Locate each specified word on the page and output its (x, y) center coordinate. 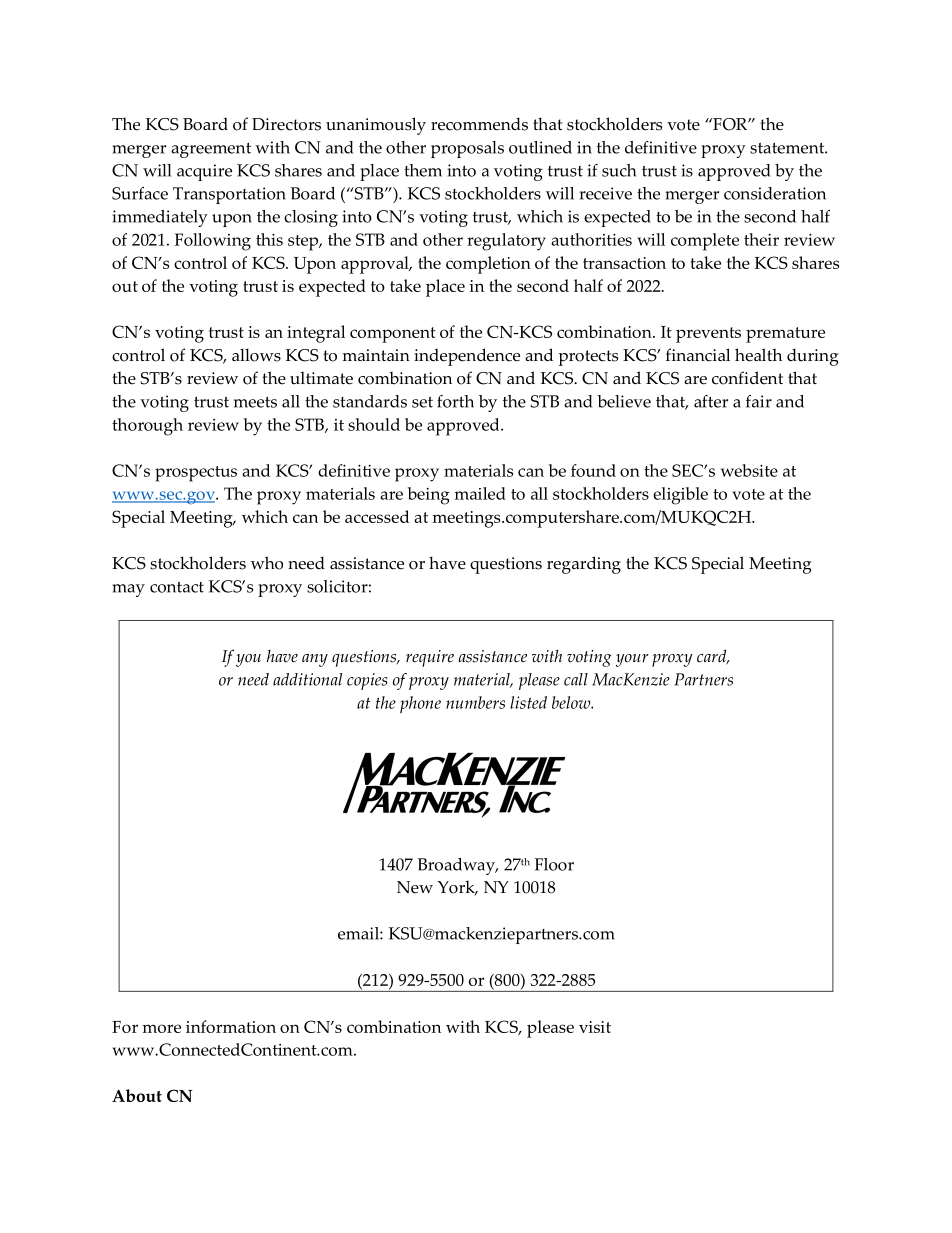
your (632, 660)
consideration (775, 193)
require (430, 658)
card (713, 657)
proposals (467, 149)
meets (255, 402)
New (415, 887)
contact (177, 587)
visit (595, 1027)
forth (455, 401)
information (231, 1026)
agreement (211, 150)
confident (747, 378)
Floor (554, 864)
